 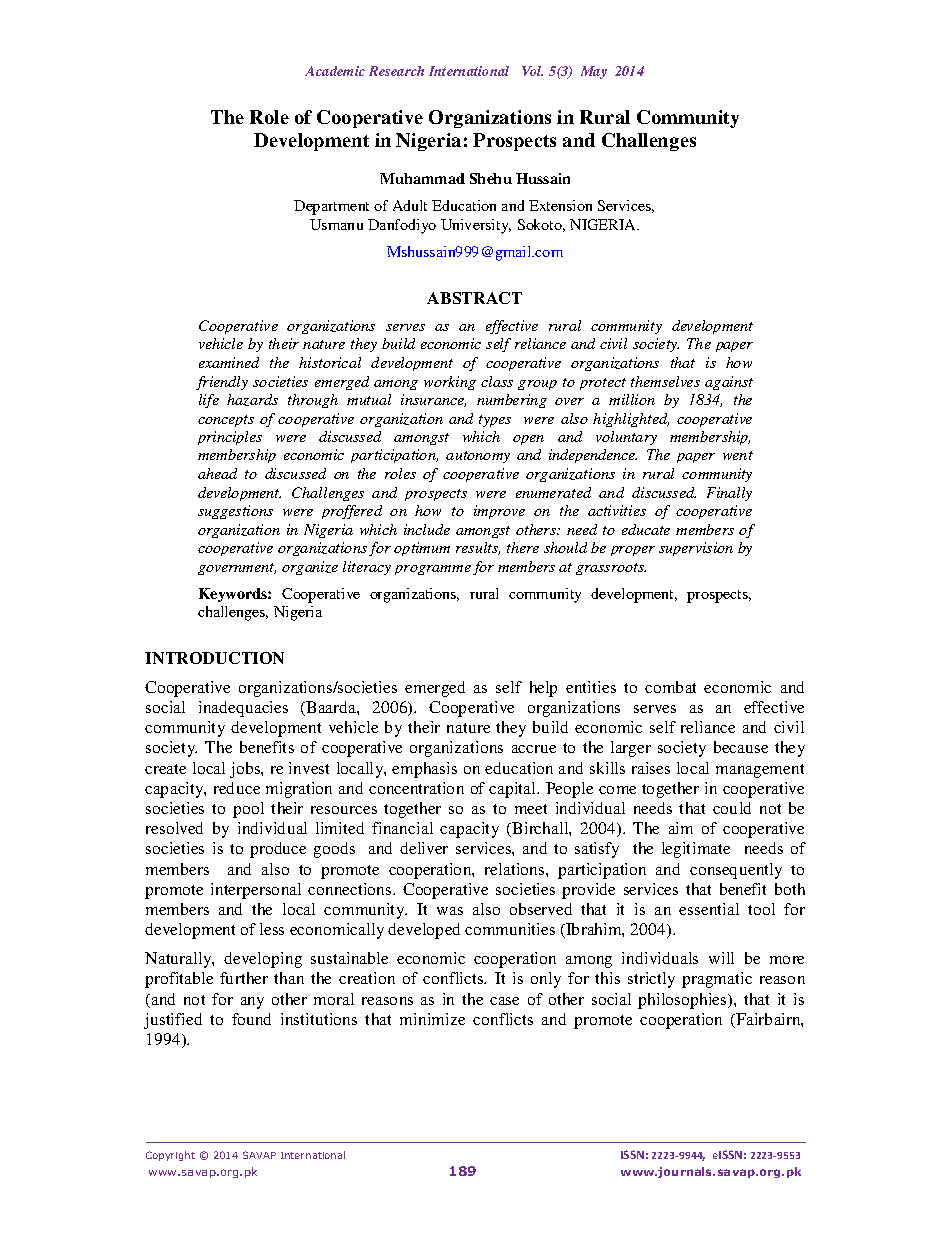 I want to click on May, so click(x=594, y=72).
